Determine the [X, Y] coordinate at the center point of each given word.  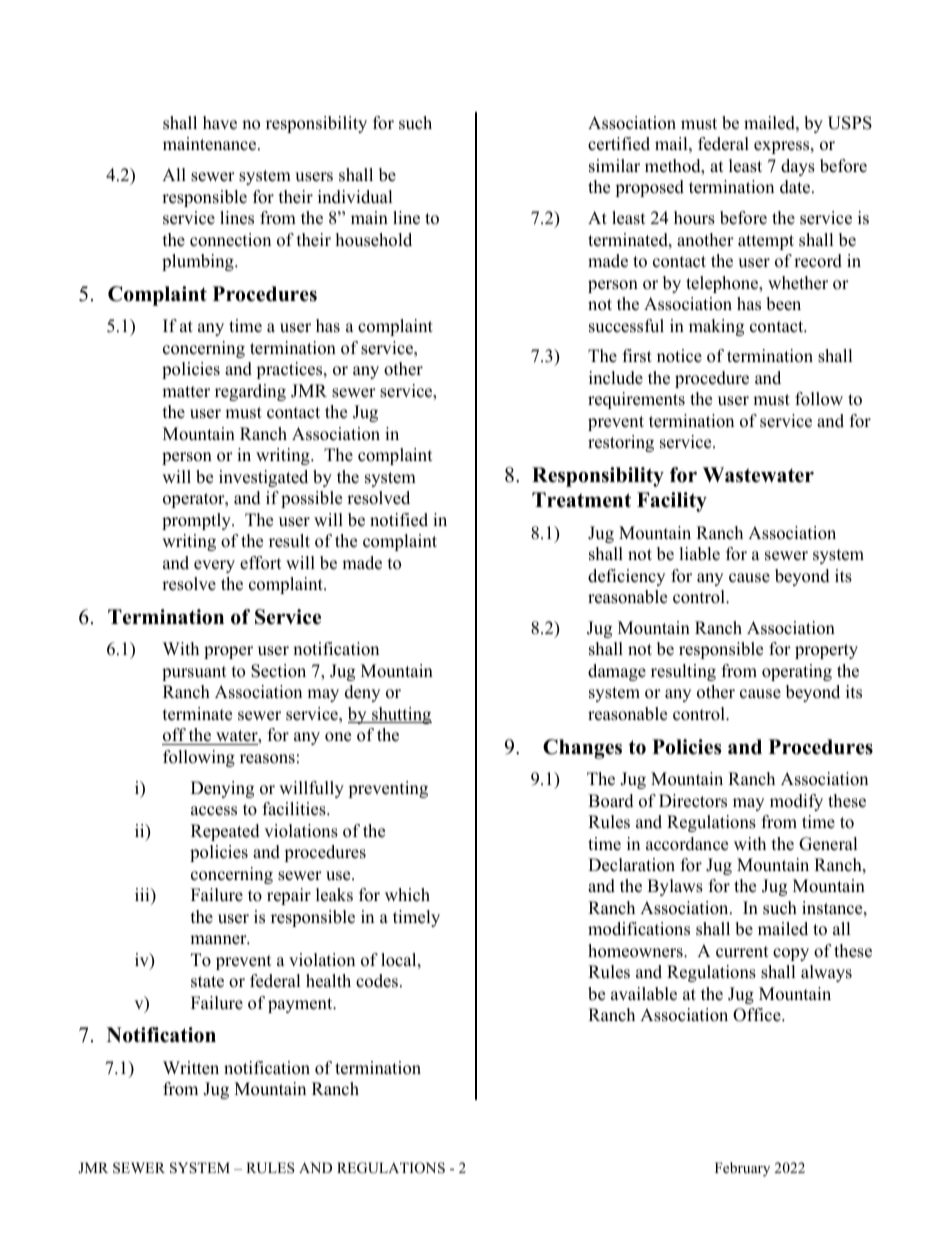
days [798, 167]
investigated [263, 478]
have [220, 123]
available [644, 994]
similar [614, 166]
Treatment [581, 500]
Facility [672, 502]
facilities [295, 809]
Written [191, 1068]
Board [611, 801]
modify [796, 802]
